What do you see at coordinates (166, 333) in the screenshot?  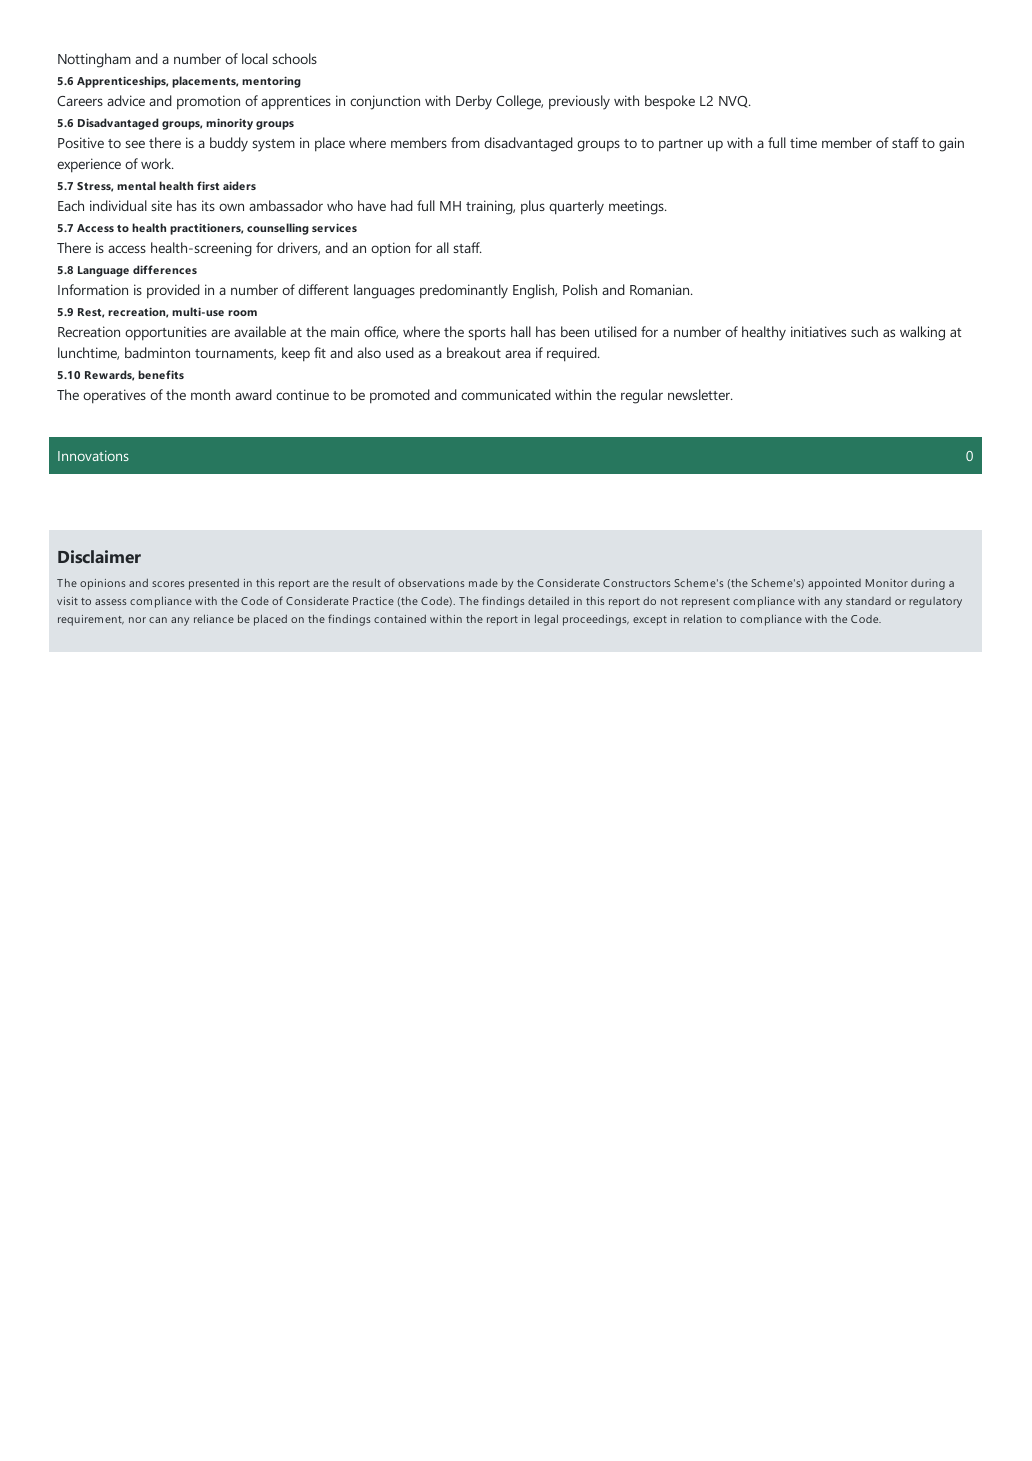 I see `opportunities` at bounding box center [166, 333].
